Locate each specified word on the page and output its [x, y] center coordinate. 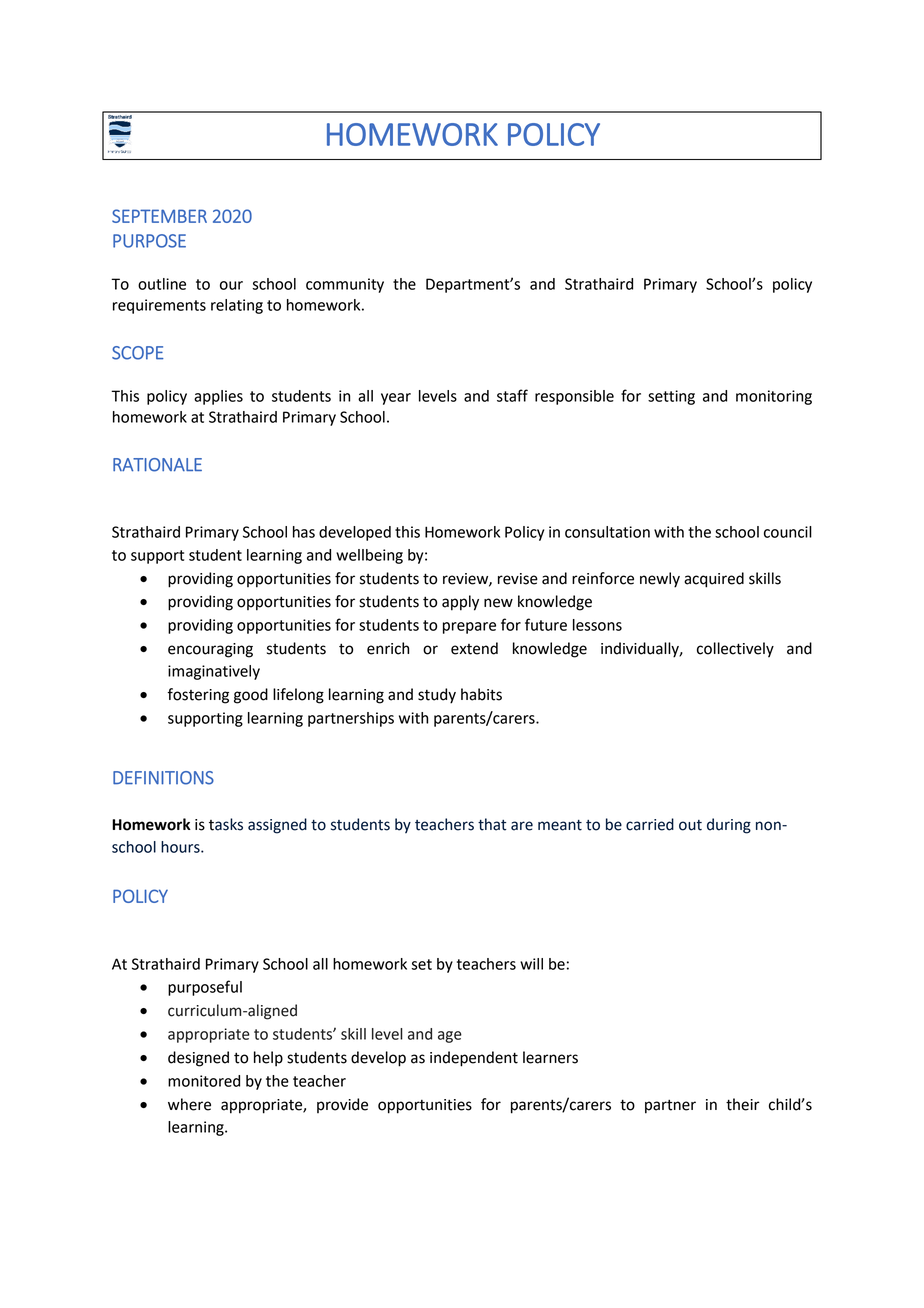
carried [650, 824]
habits [481, 694]
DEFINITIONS [163, 778]
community [345, 285]
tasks [226, 824]
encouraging [210, 650]
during [729, 826]
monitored [204, 1081]
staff [512, 395]
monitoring [774, 397]
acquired [714, 580]
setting [671, 397]
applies [218, 397]
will [531, 964]
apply [460, 603]
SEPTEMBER [159, 216]
